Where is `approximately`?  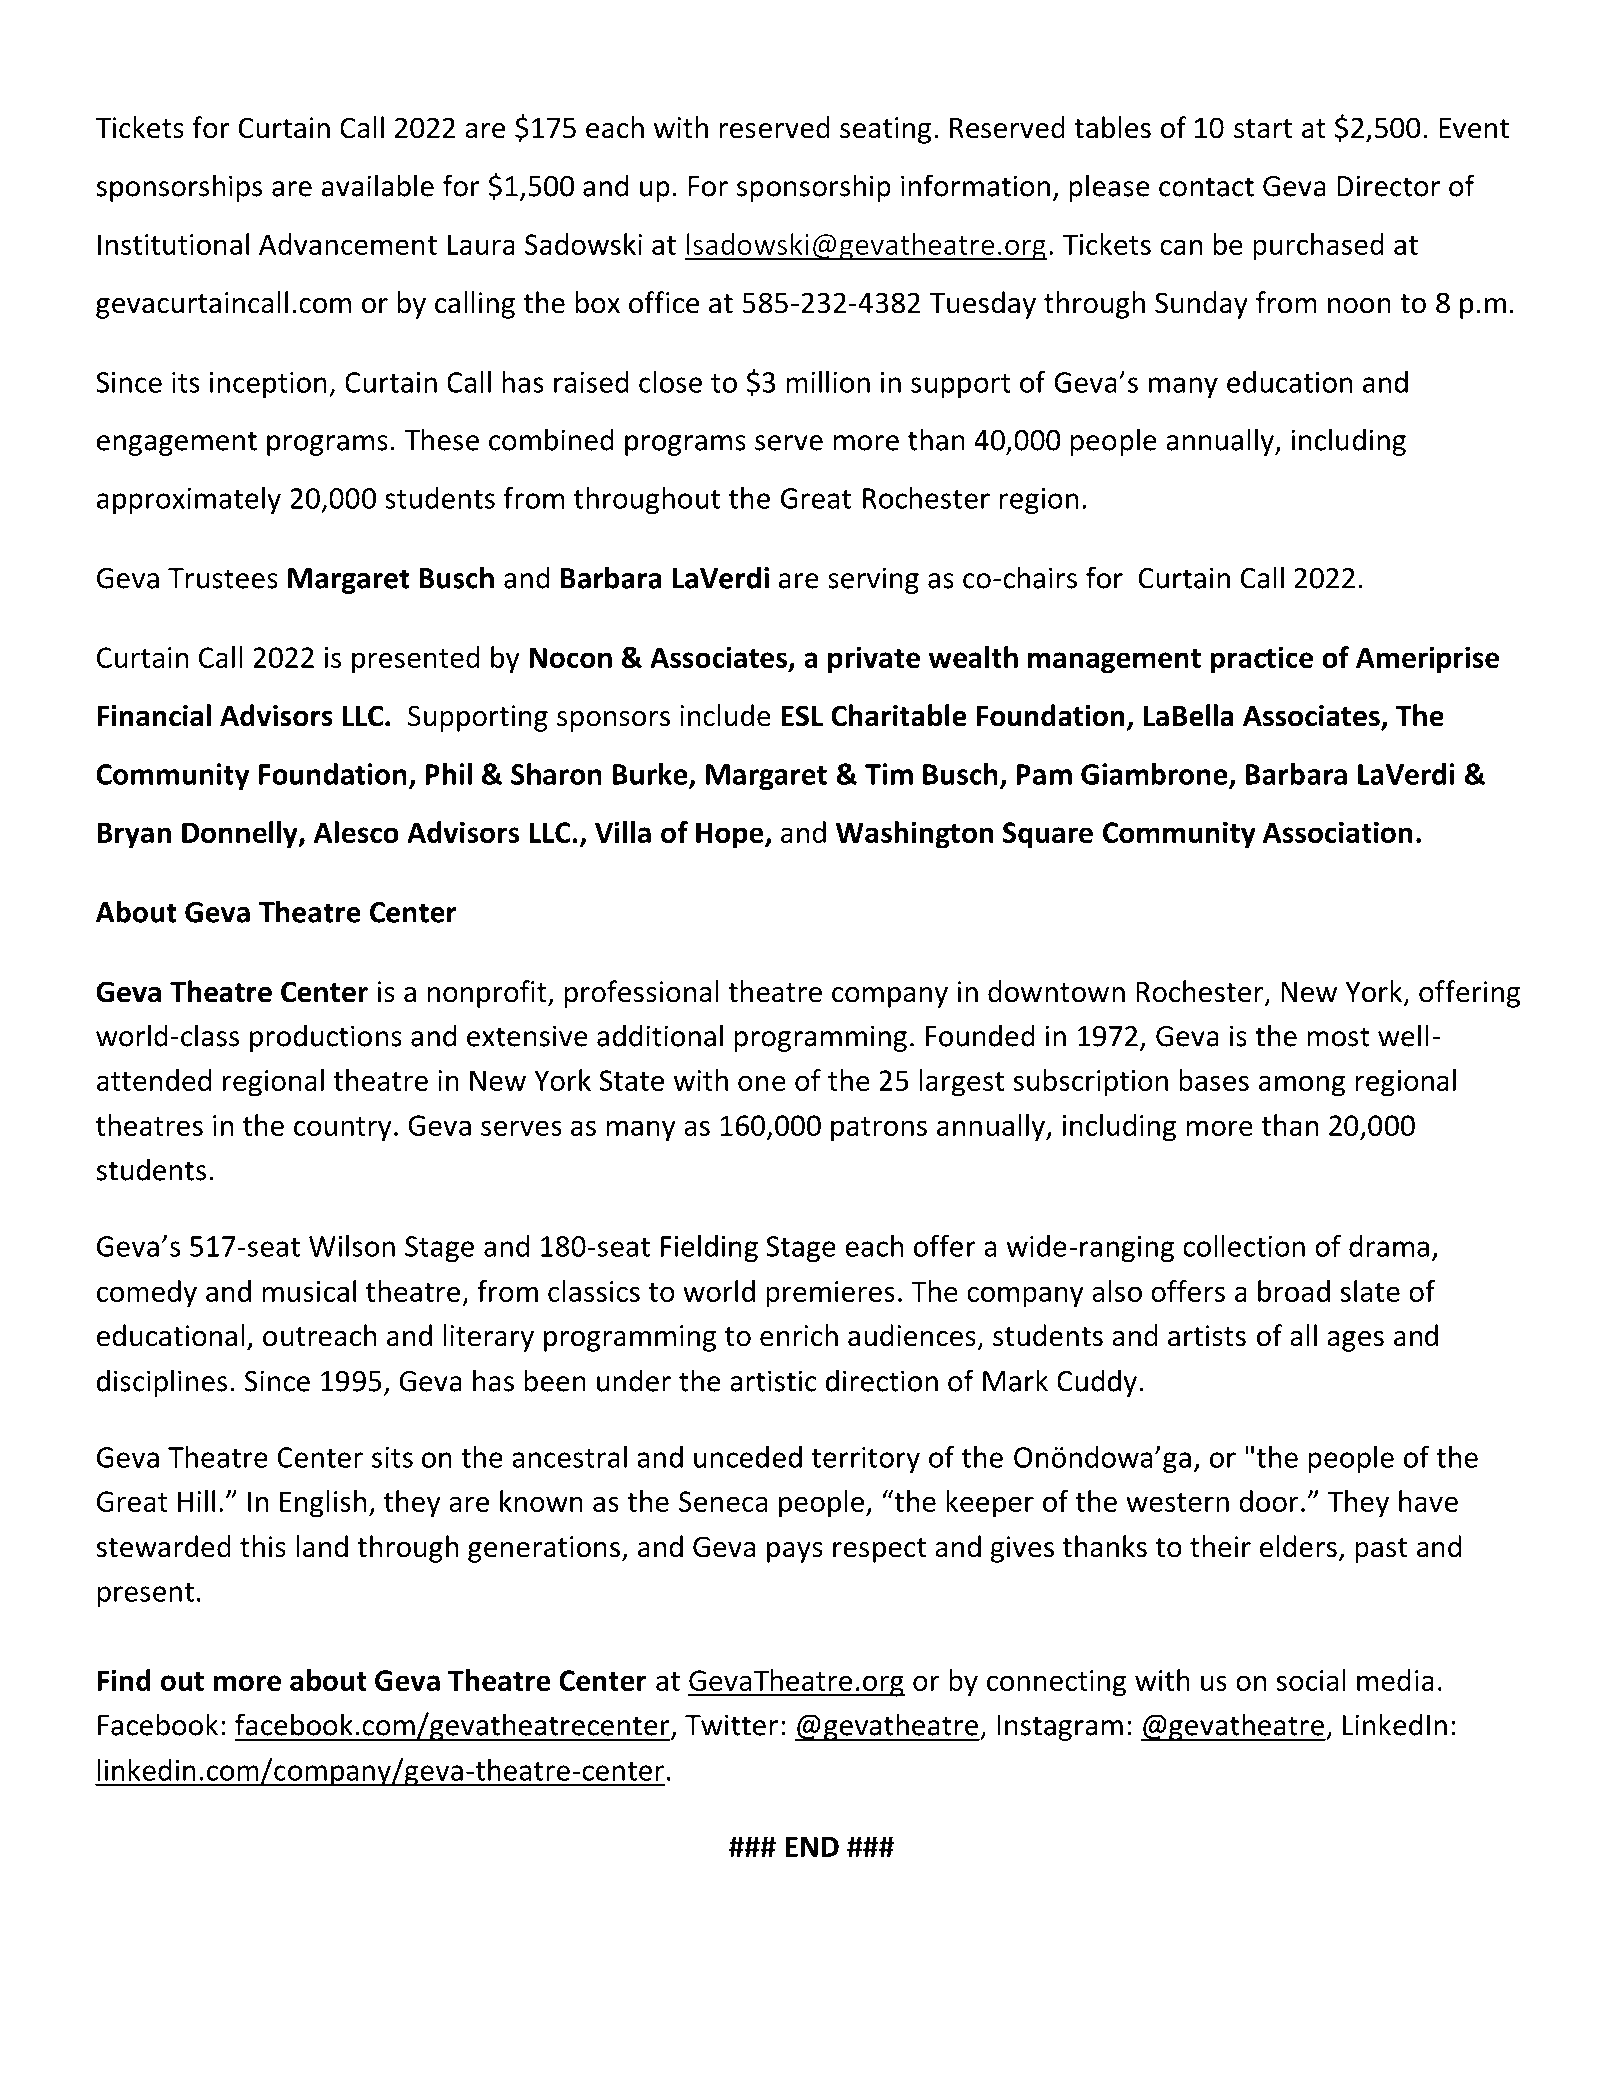
approximately is located at coordinates (189, 500).
